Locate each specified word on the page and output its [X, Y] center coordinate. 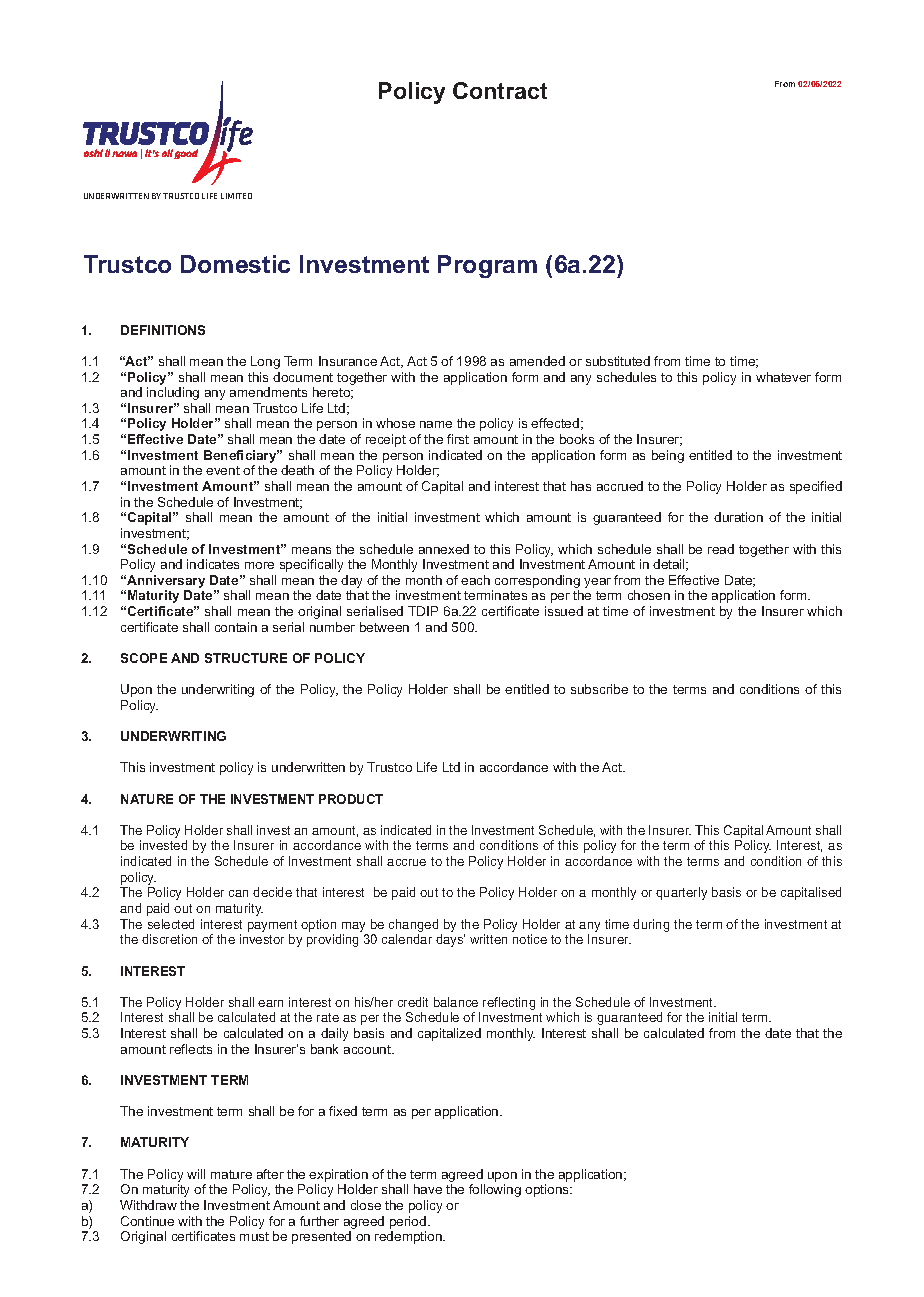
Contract [500, 90]
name [436, 424]
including [173, 393]
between [384, 627]
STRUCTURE [246, 658]
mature [231, 1174]
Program [487, 266]
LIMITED [236, 196]
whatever [783, 377]
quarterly [681, 893]
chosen [649, 595]
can [238, 893]
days [450, 940]
